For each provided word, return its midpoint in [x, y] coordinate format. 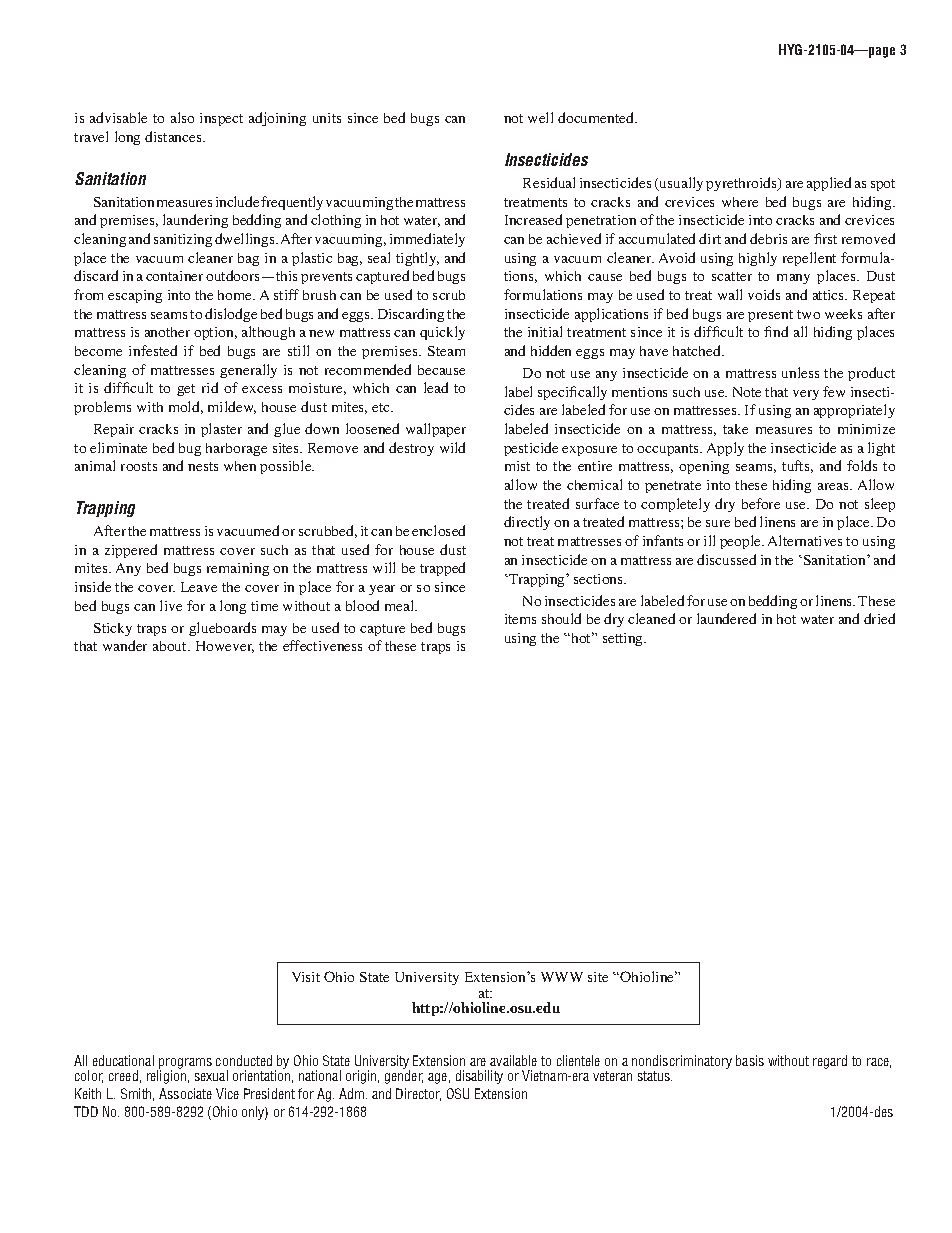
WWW [562, 977]
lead [436, 387]
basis [750, 1060]
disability [479, 1077]
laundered [726, 618]
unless [800, 372]
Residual [549, 182]
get [186, 390]
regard [830, 1062]
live [171, 605]
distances [174, 136]
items [520, 619]
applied [829, 184]
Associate [185, 1093]
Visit [306, 977]
